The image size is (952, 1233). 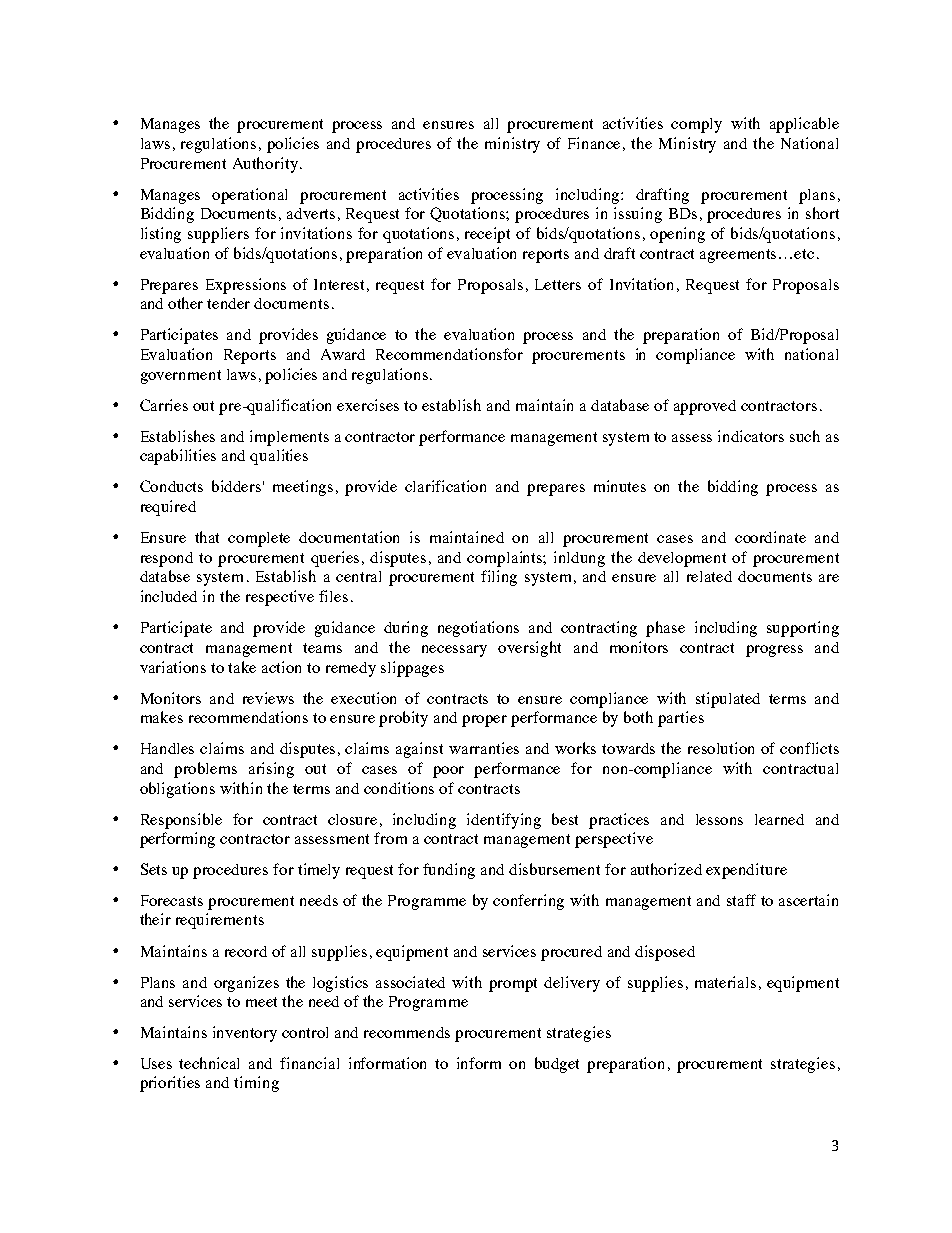 What do you see at coordinates (557, 1065) in the document?
I see `budget` at bounding box center [557, 1065].
